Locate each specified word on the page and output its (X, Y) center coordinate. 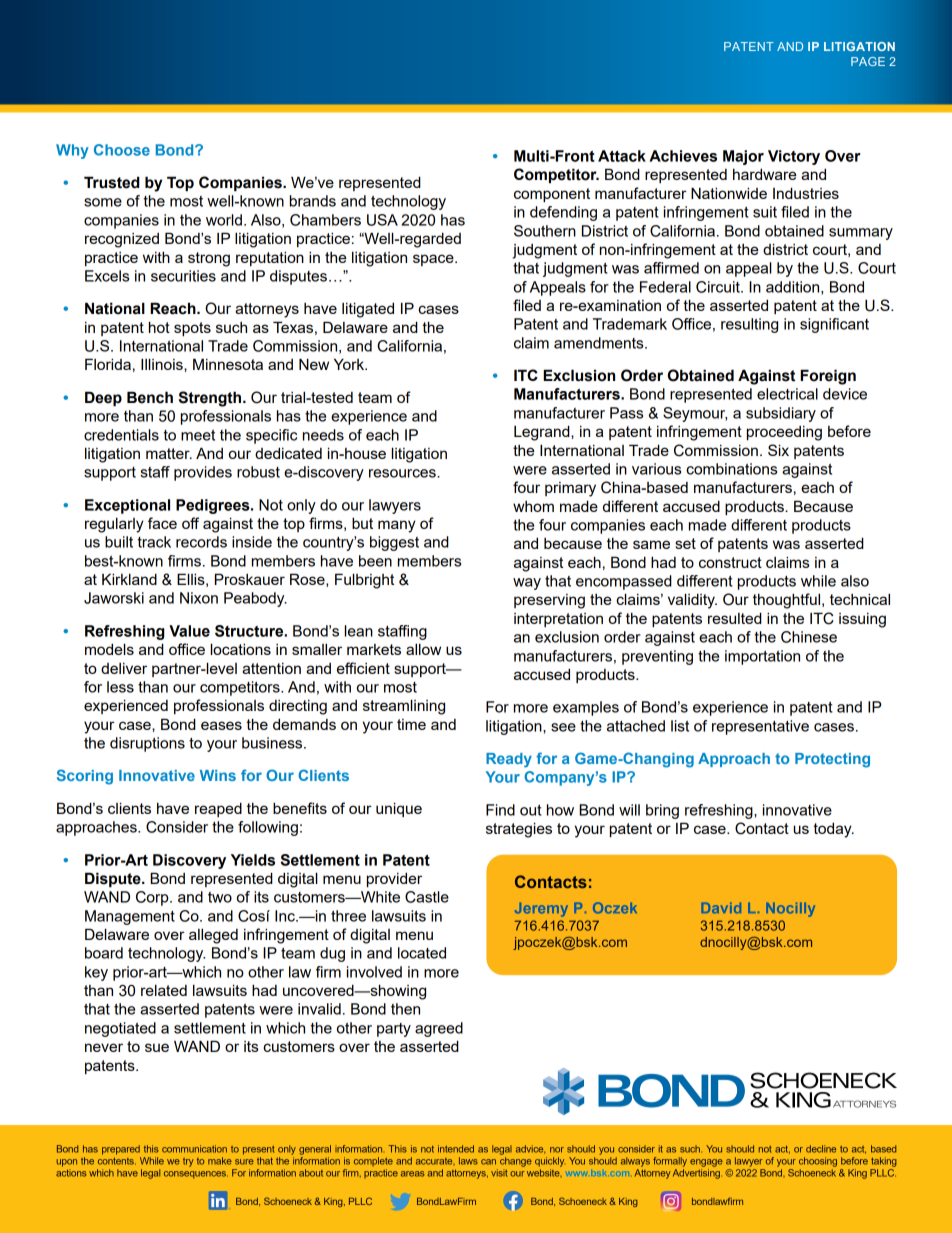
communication (194, 1149)
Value (189, 631)
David (721, 908)
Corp (153, 898)
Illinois (163, 364)
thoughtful (788, 601)
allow (423, 649)
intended (456, 1149)
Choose (122, 150)
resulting (749, 325)
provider (394, 879)
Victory (794, 157)
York (350, 364)
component (552, 195)
